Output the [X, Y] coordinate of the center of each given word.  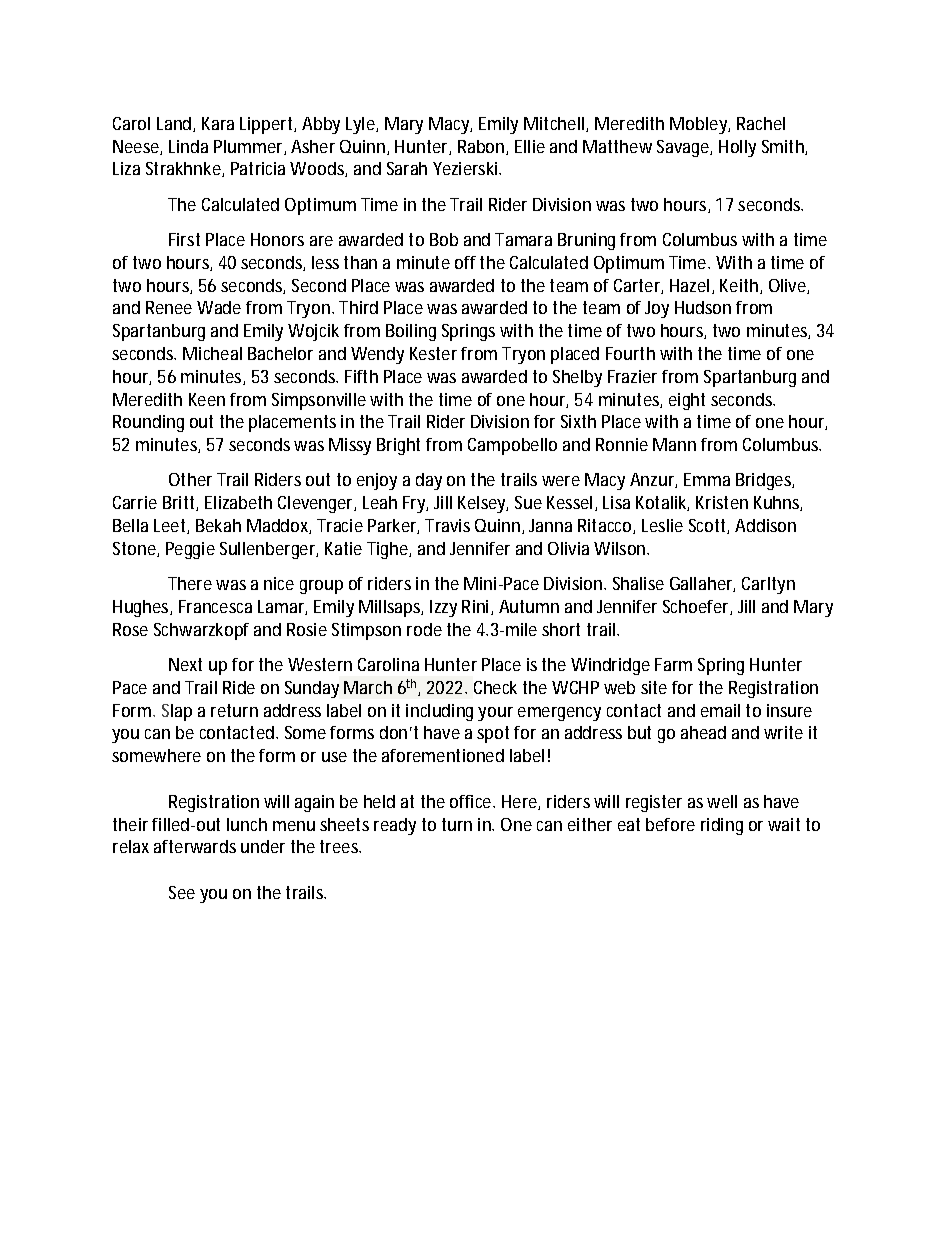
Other [190, 479]
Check [495, 687]
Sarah [407, 168]
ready [395, 826]
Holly [737, 148]
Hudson [703, 307]
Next [185, 664]
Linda [188, 146]
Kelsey [483, 504]
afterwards [195, 846]
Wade [219, 307]
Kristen [722, 502]
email [720, 710]
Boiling [411, 332]
